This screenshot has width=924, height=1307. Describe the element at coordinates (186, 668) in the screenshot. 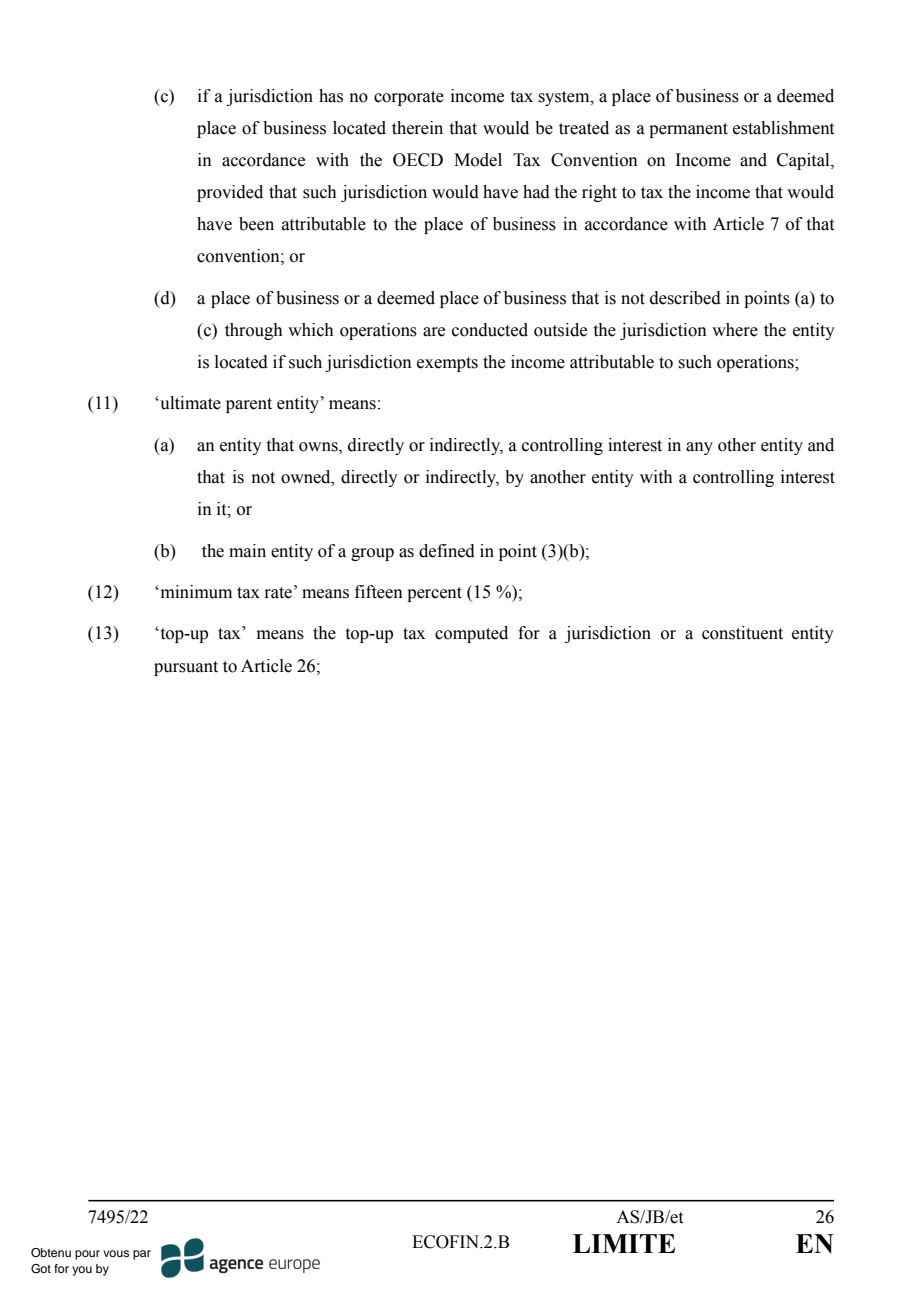

I see `pursuant` at that location.
